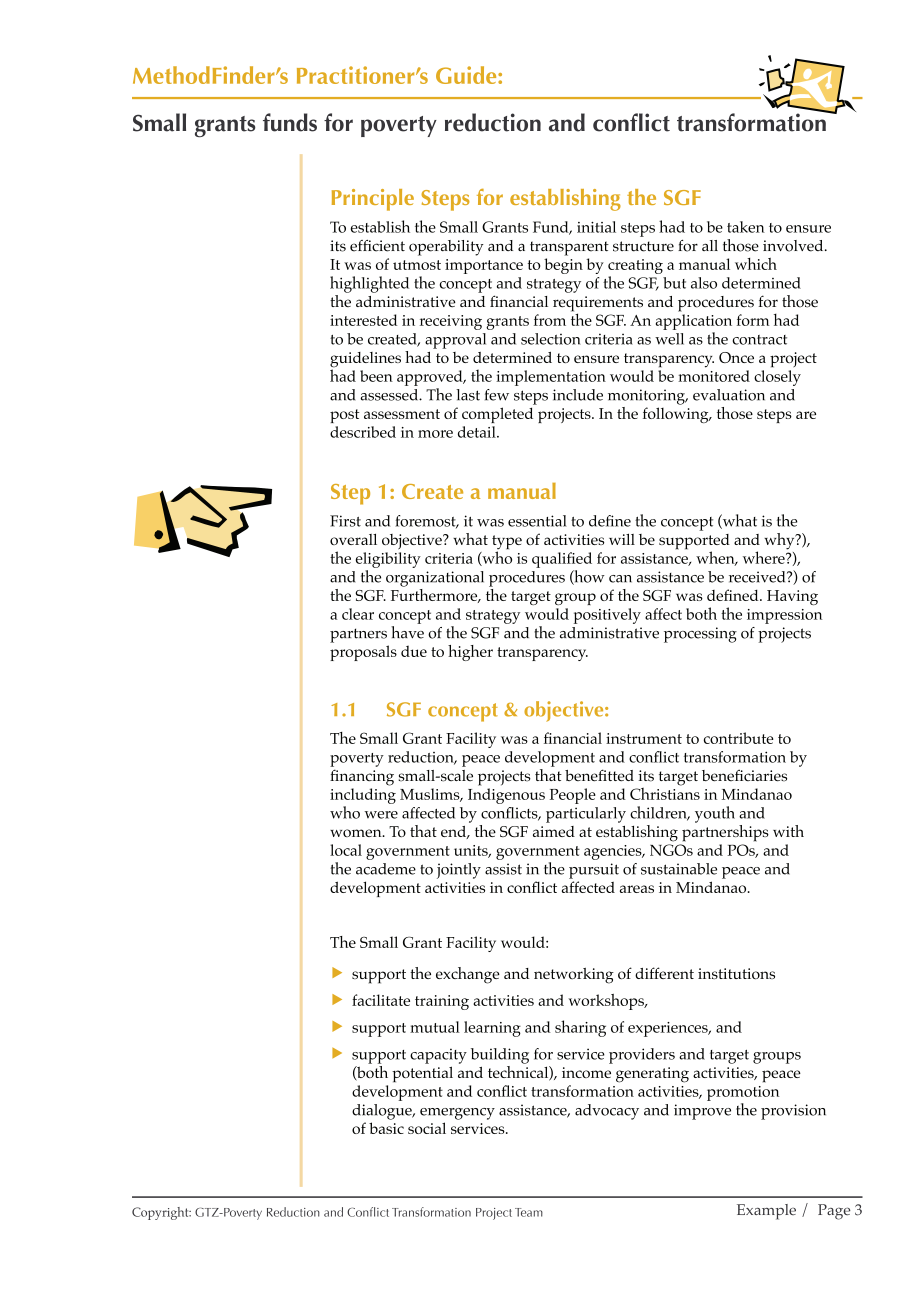  Describe the element at coordinates (794, 246) in the document. I see `involved` at that location.
